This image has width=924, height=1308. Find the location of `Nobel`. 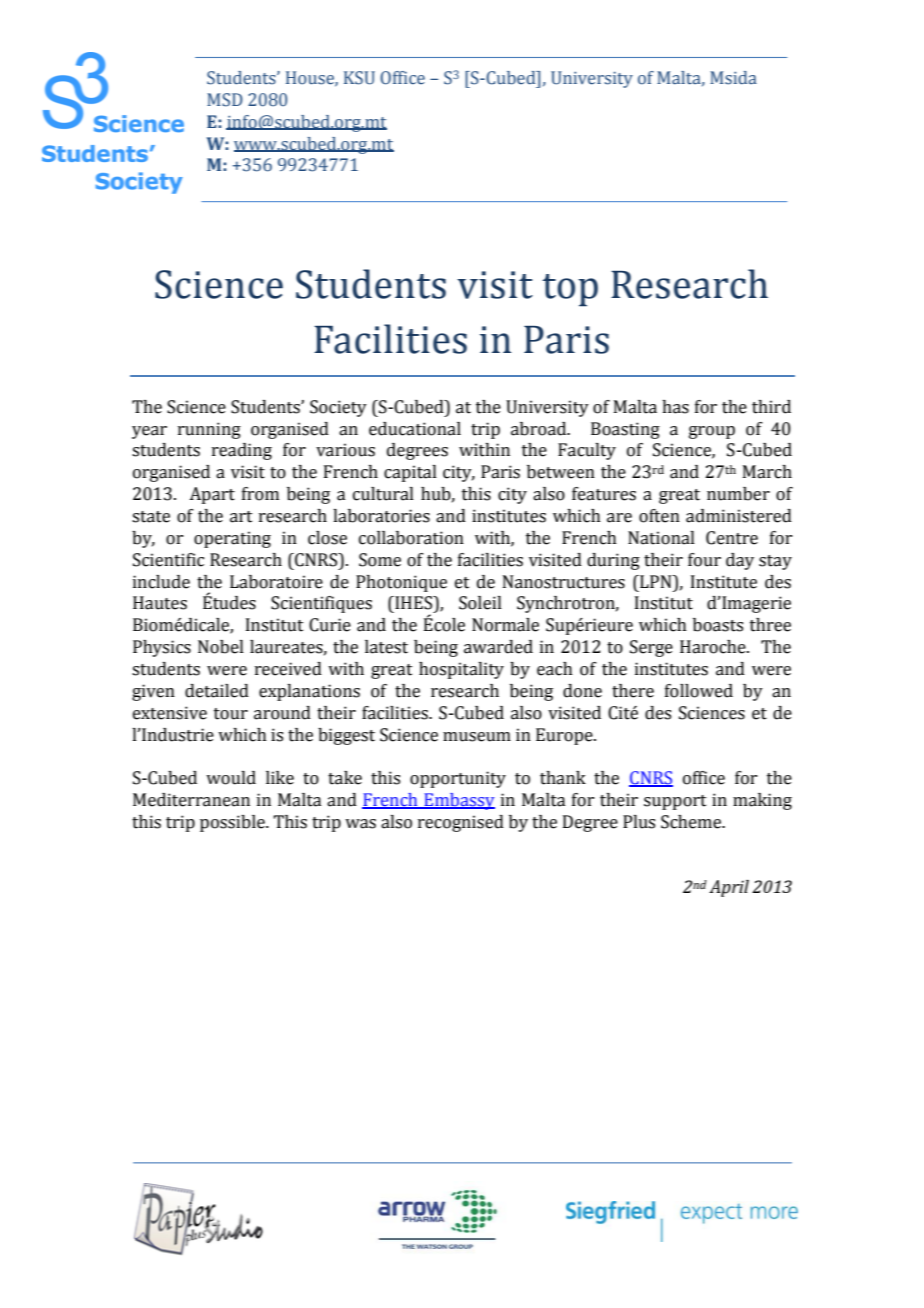

Nobel is located at coordinates (221, 647).
